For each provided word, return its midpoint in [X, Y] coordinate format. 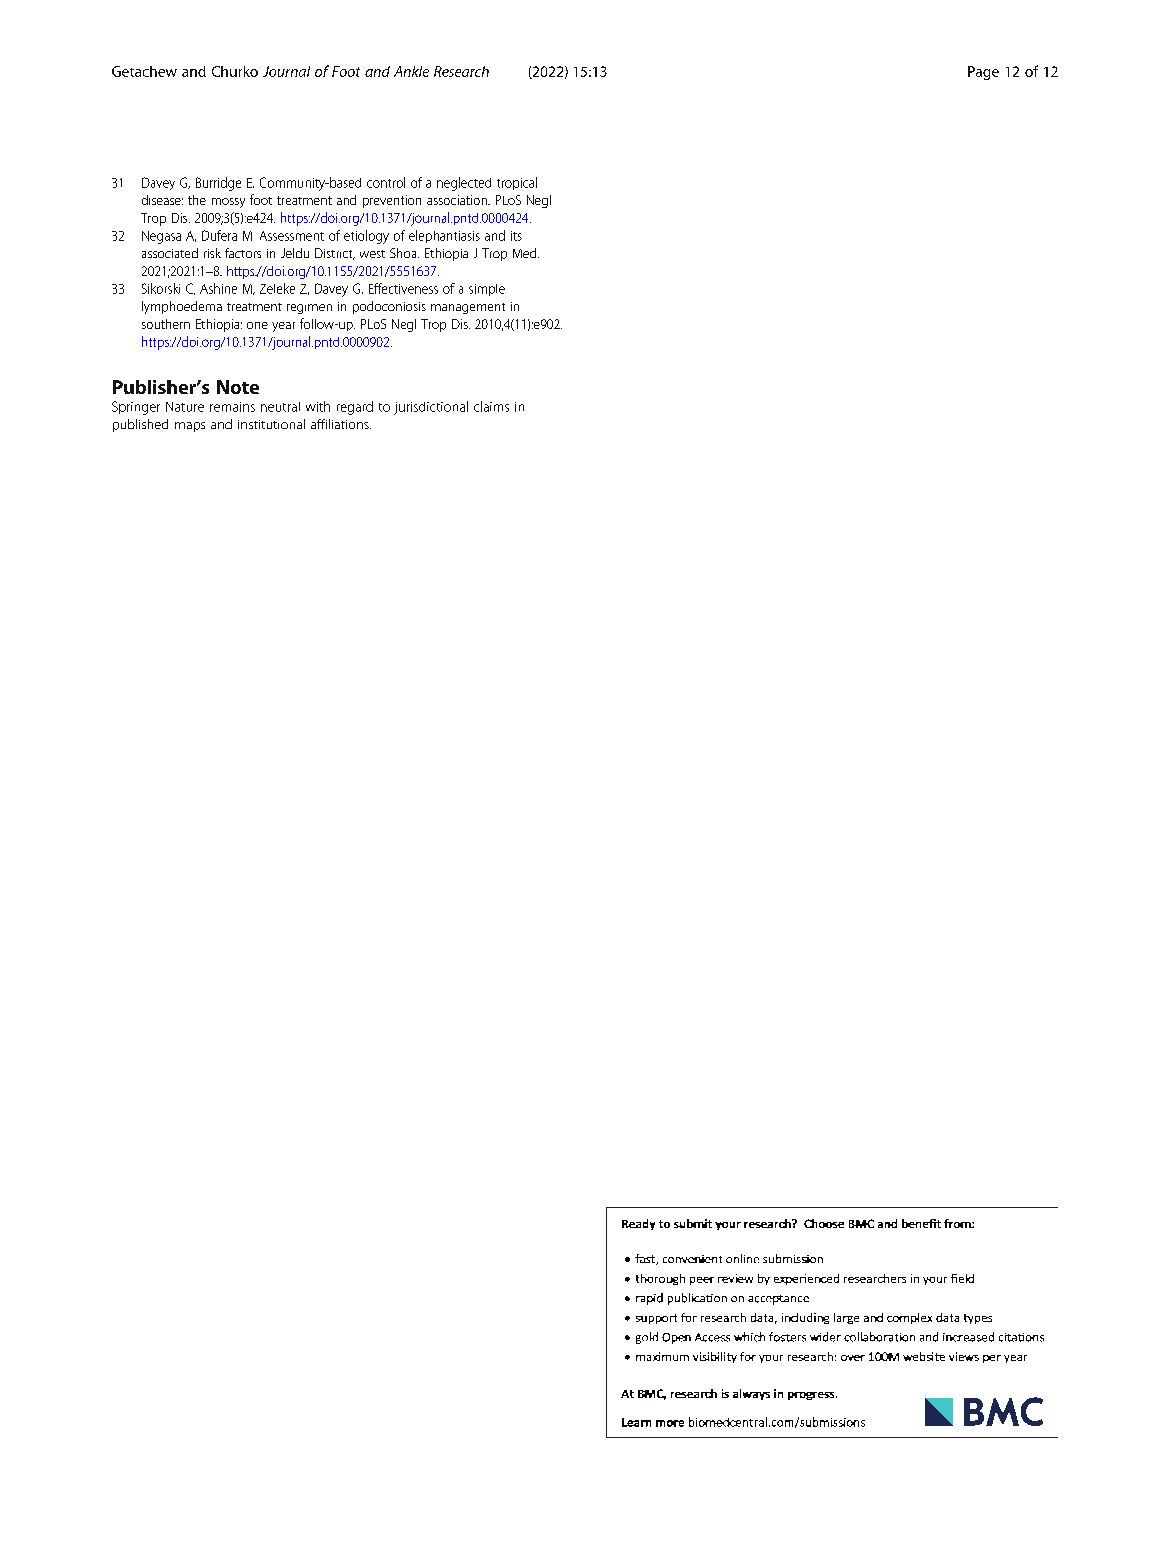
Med [524, 253]
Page [983, 73]
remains [232, 407]
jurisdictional [431, 408]
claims [491, 406]
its [516, 236]
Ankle [411, 71]
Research [461, 71]
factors [243, 253]
